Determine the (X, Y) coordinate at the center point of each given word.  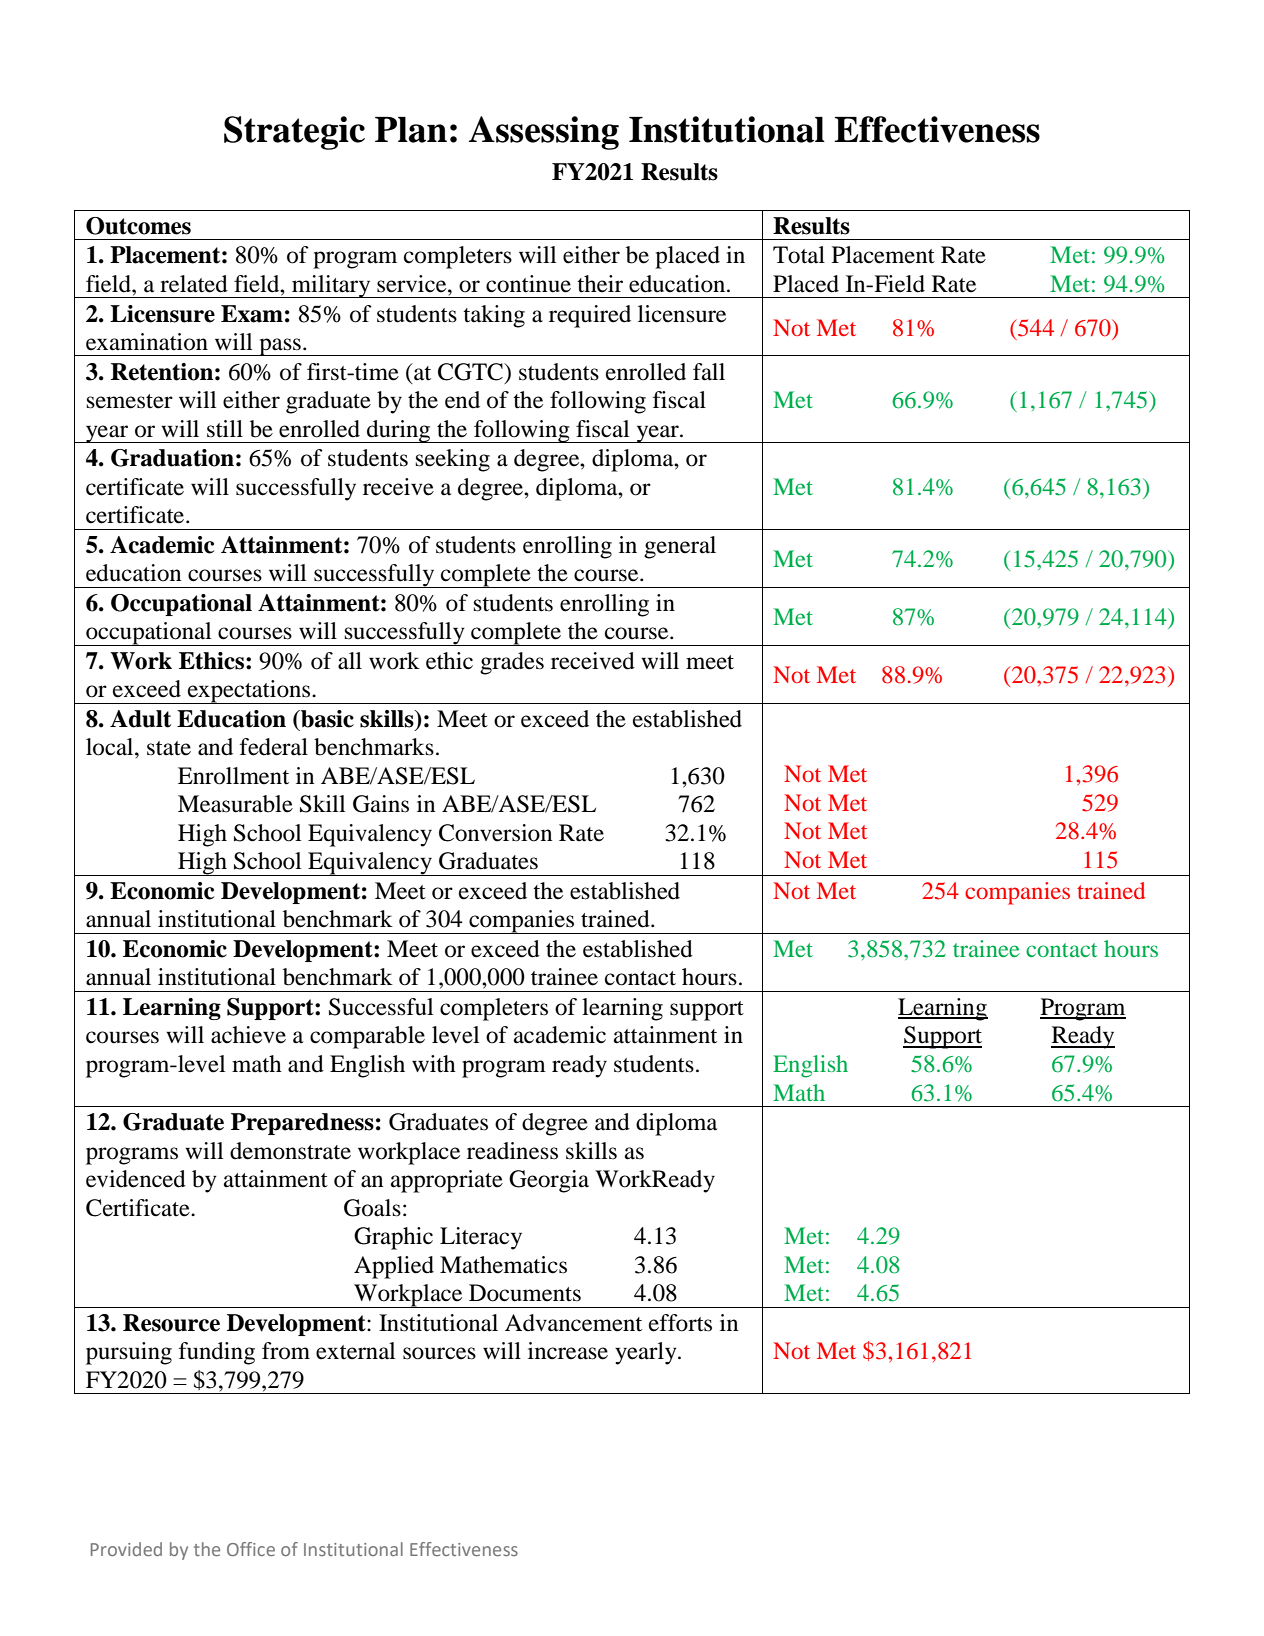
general (680, 547)
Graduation (172, 458)
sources (439, 1353)
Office (251, 1549)
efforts (680, 1323)
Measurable (235, 804)
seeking (453, 460)
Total (799, 255)
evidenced (136, 1179)
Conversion (495, 833)
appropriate (447, 1181)
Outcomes (138, 226)
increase (568, 1351)
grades (512, 663)
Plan (411, 130)
